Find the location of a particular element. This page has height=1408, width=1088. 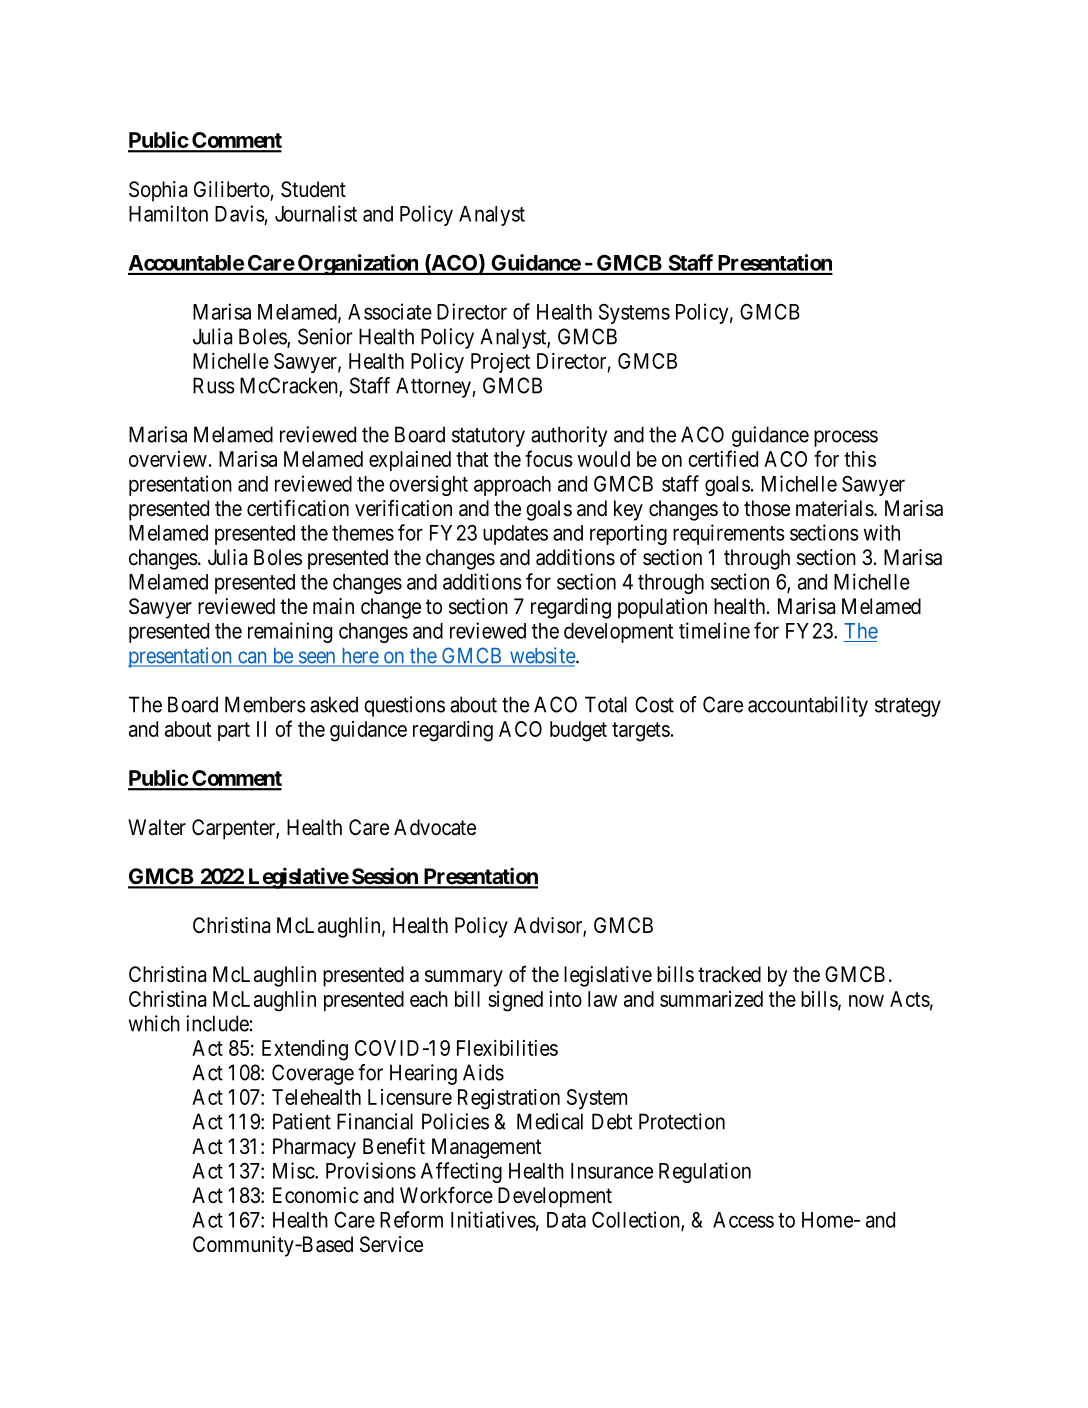

Data is located at coordinates (566, 1220).
